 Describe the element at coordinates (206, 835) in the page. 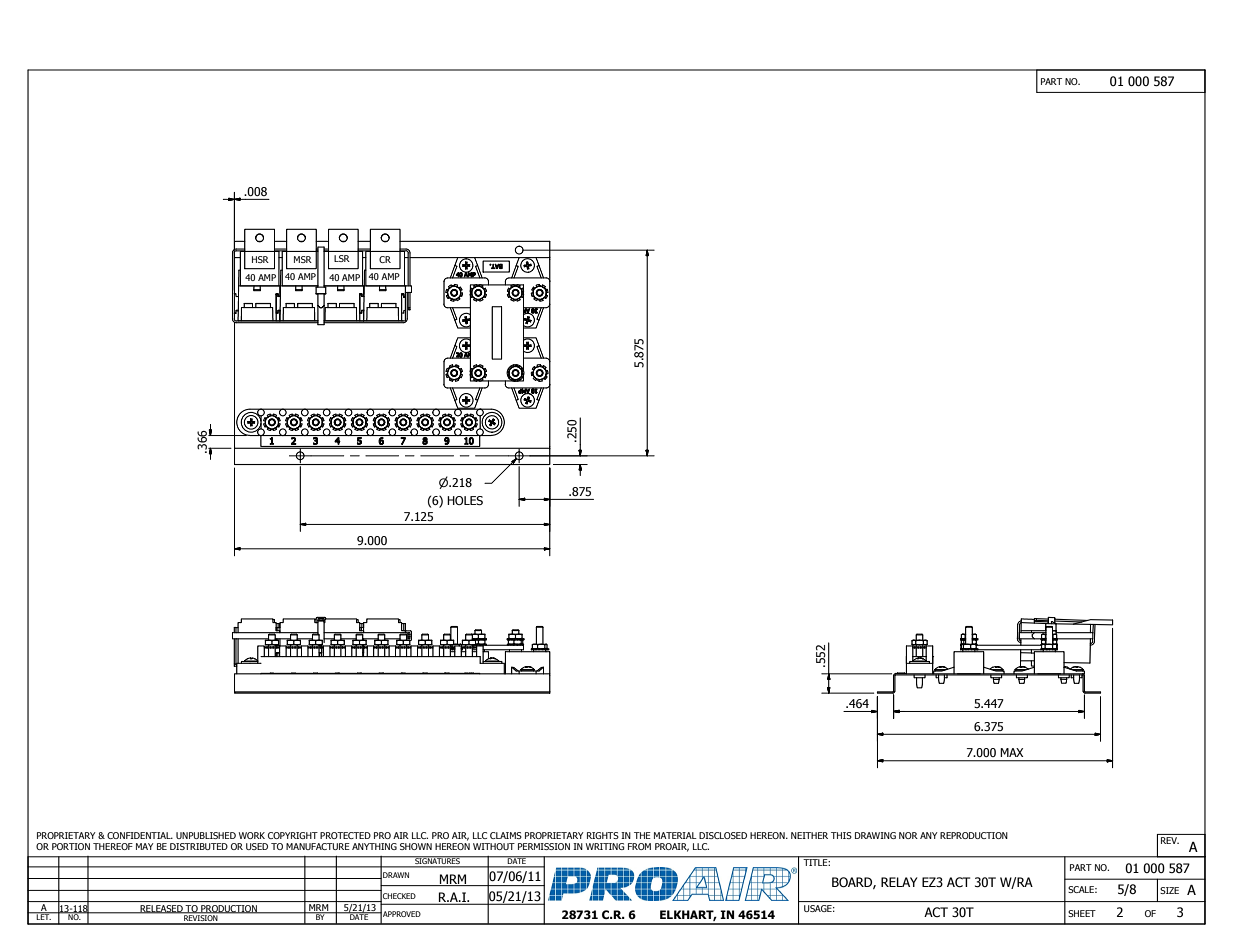

I see `UNPUBLISHED` at that location.
